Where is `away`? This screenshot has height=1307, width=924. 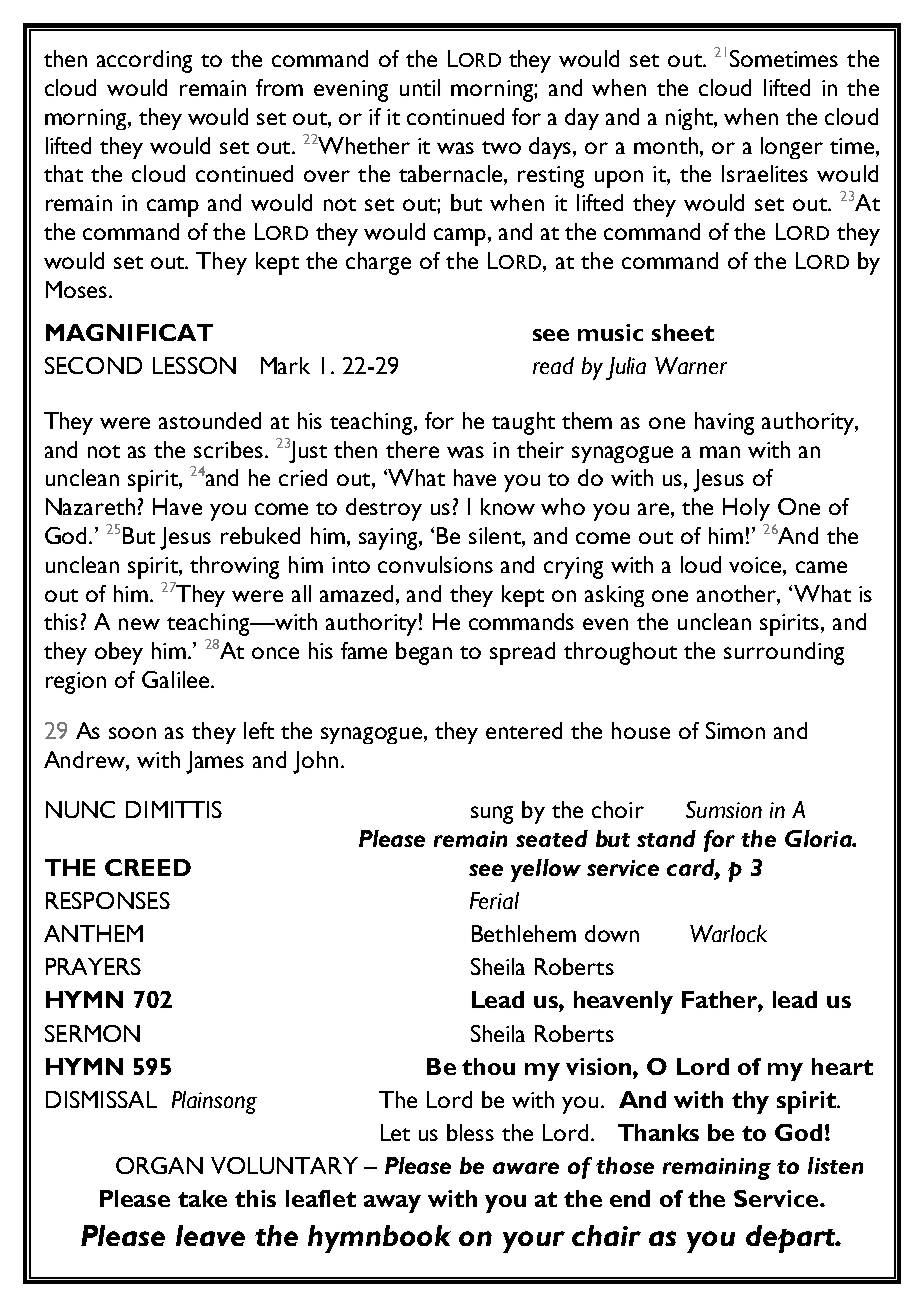 away is located at coordinates (392, 1204).
